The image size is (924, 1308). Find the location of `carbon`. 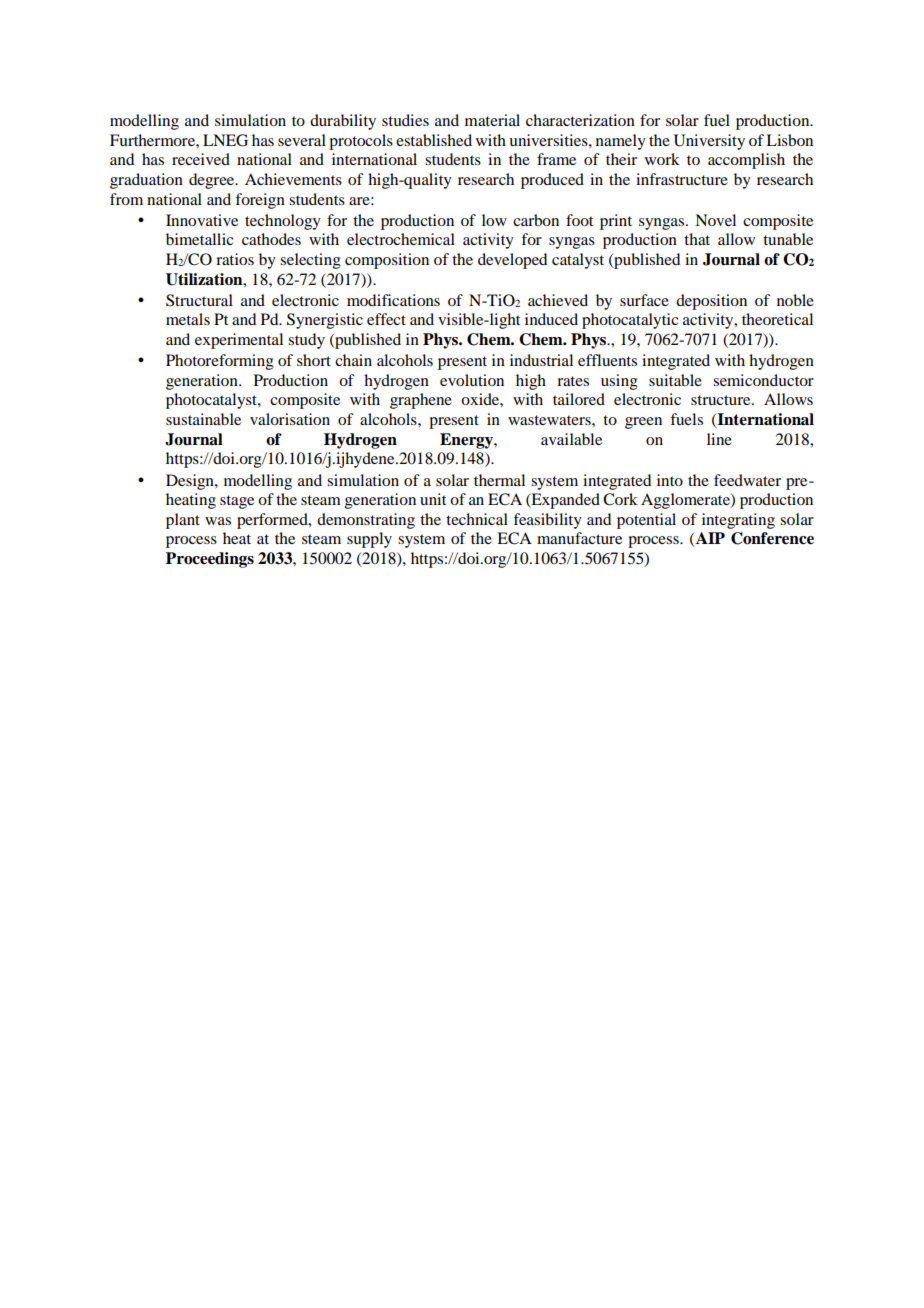

carbon is located at coordinates (536, 220).
